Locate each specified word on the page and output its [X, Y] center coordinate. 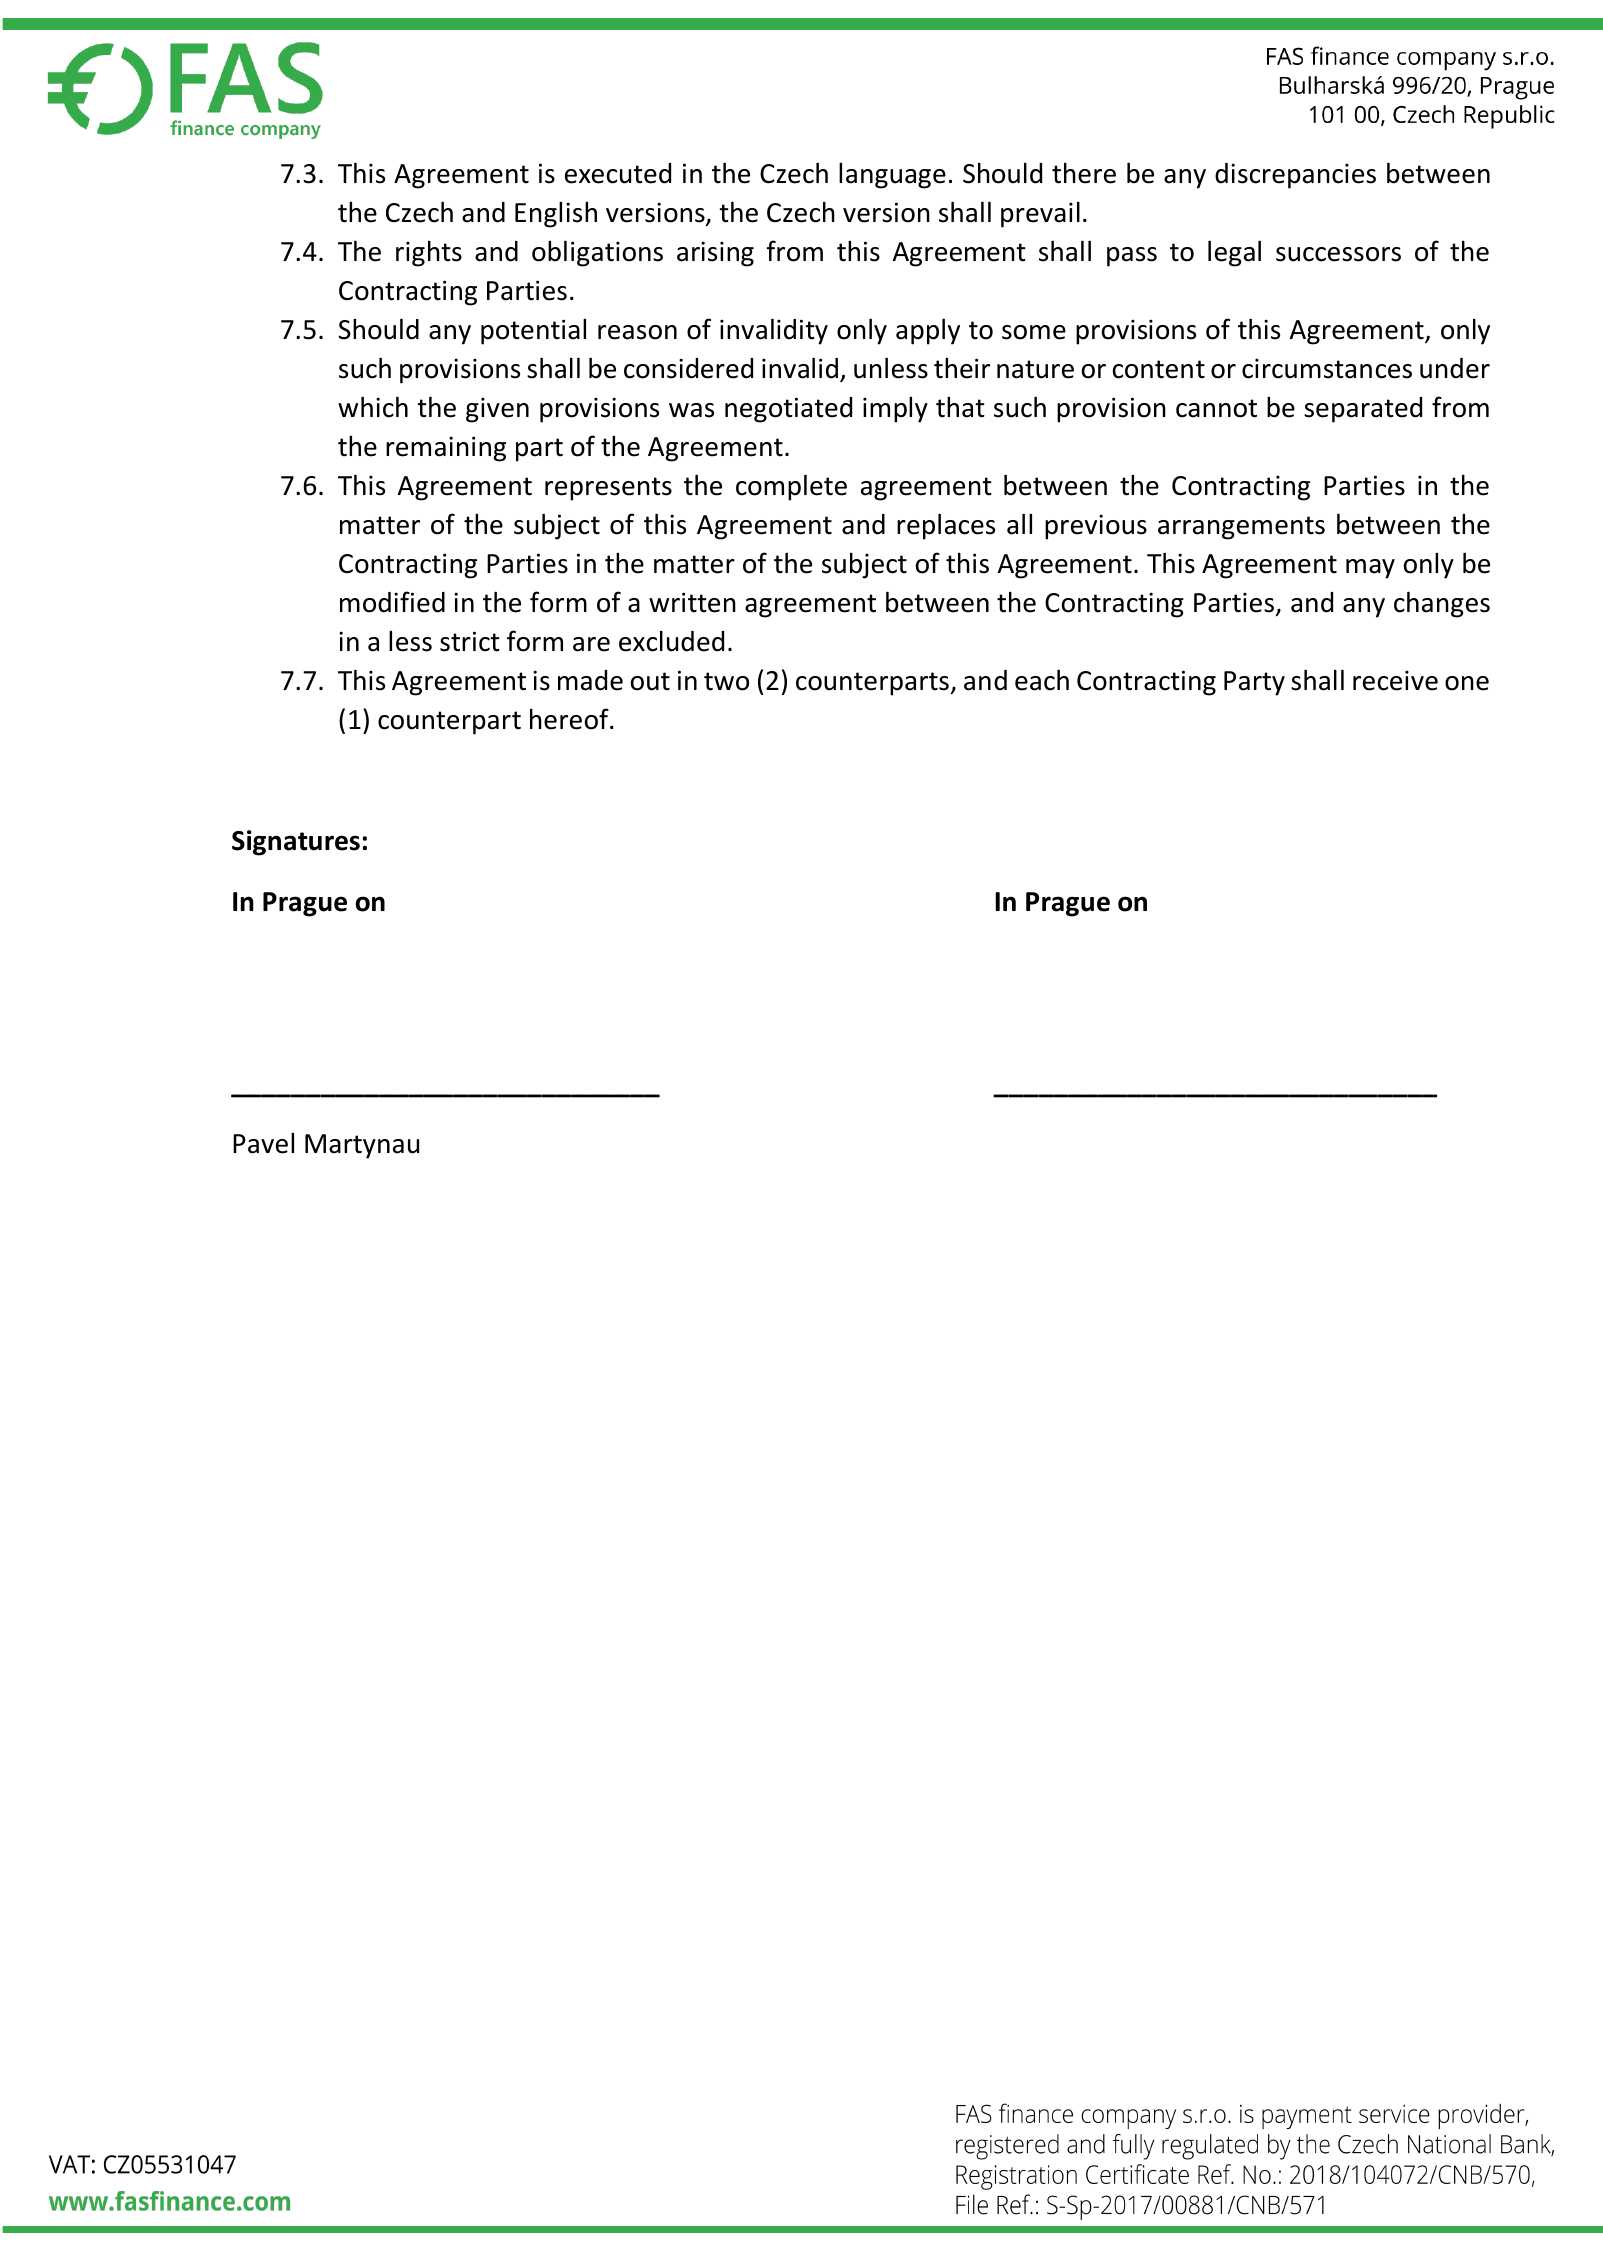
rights [429, 253]
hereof [570, 719]
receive [1395, 680]
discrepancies [1295, 176]
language [892, 176]
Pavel [263, 1143]
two [726, 681]
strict [470, 641]
